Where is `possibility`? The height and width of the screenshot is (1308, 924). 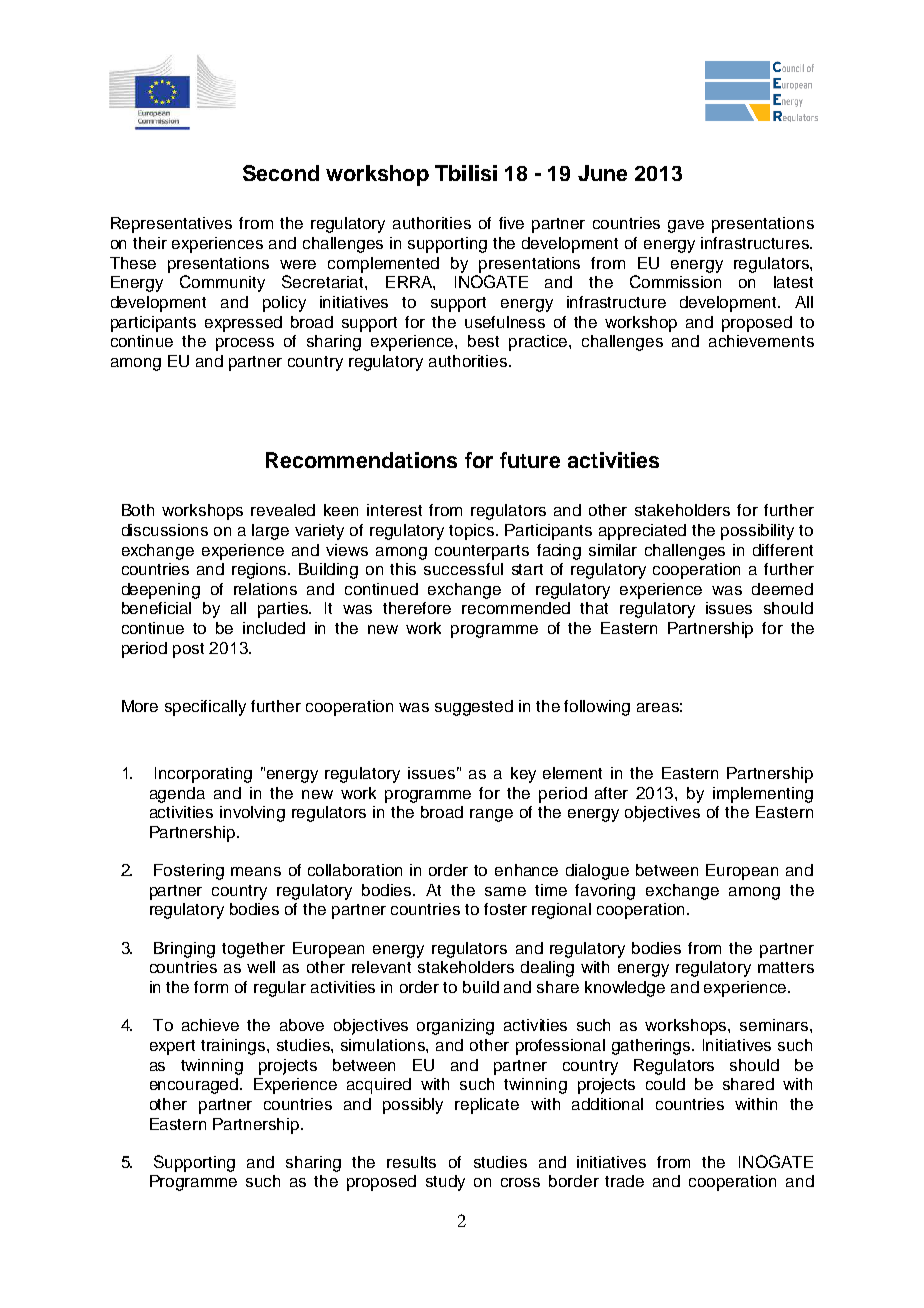 possibility is located at coordinates (757, 532).
